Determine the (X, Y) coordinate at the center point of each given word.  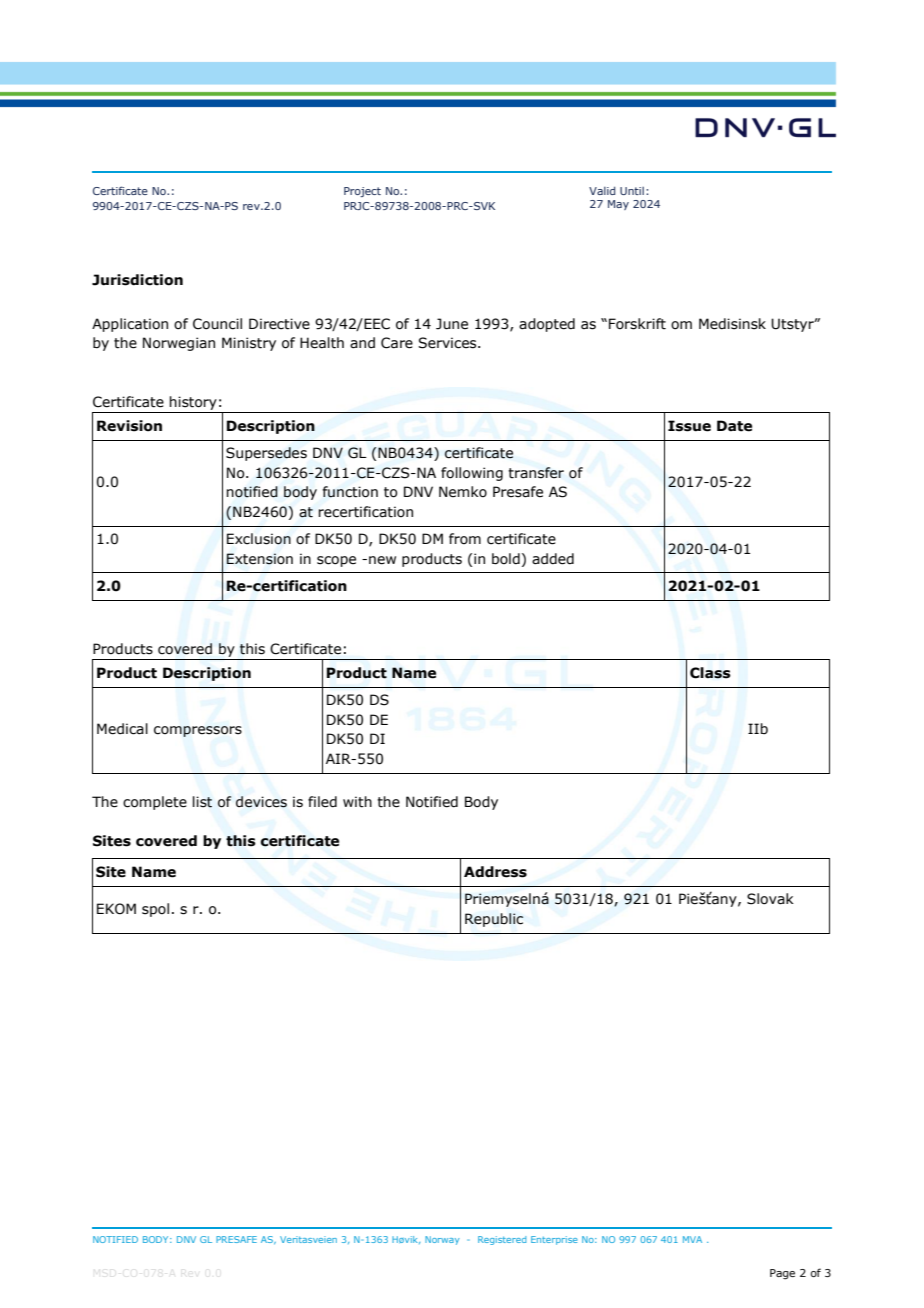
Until (632, 191)
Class (710, 673)
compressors (198, 731)
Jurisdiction (137, 280)
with (357, 802)
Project (362, 192)
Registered (502, 1240)
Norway (442, 1240)
